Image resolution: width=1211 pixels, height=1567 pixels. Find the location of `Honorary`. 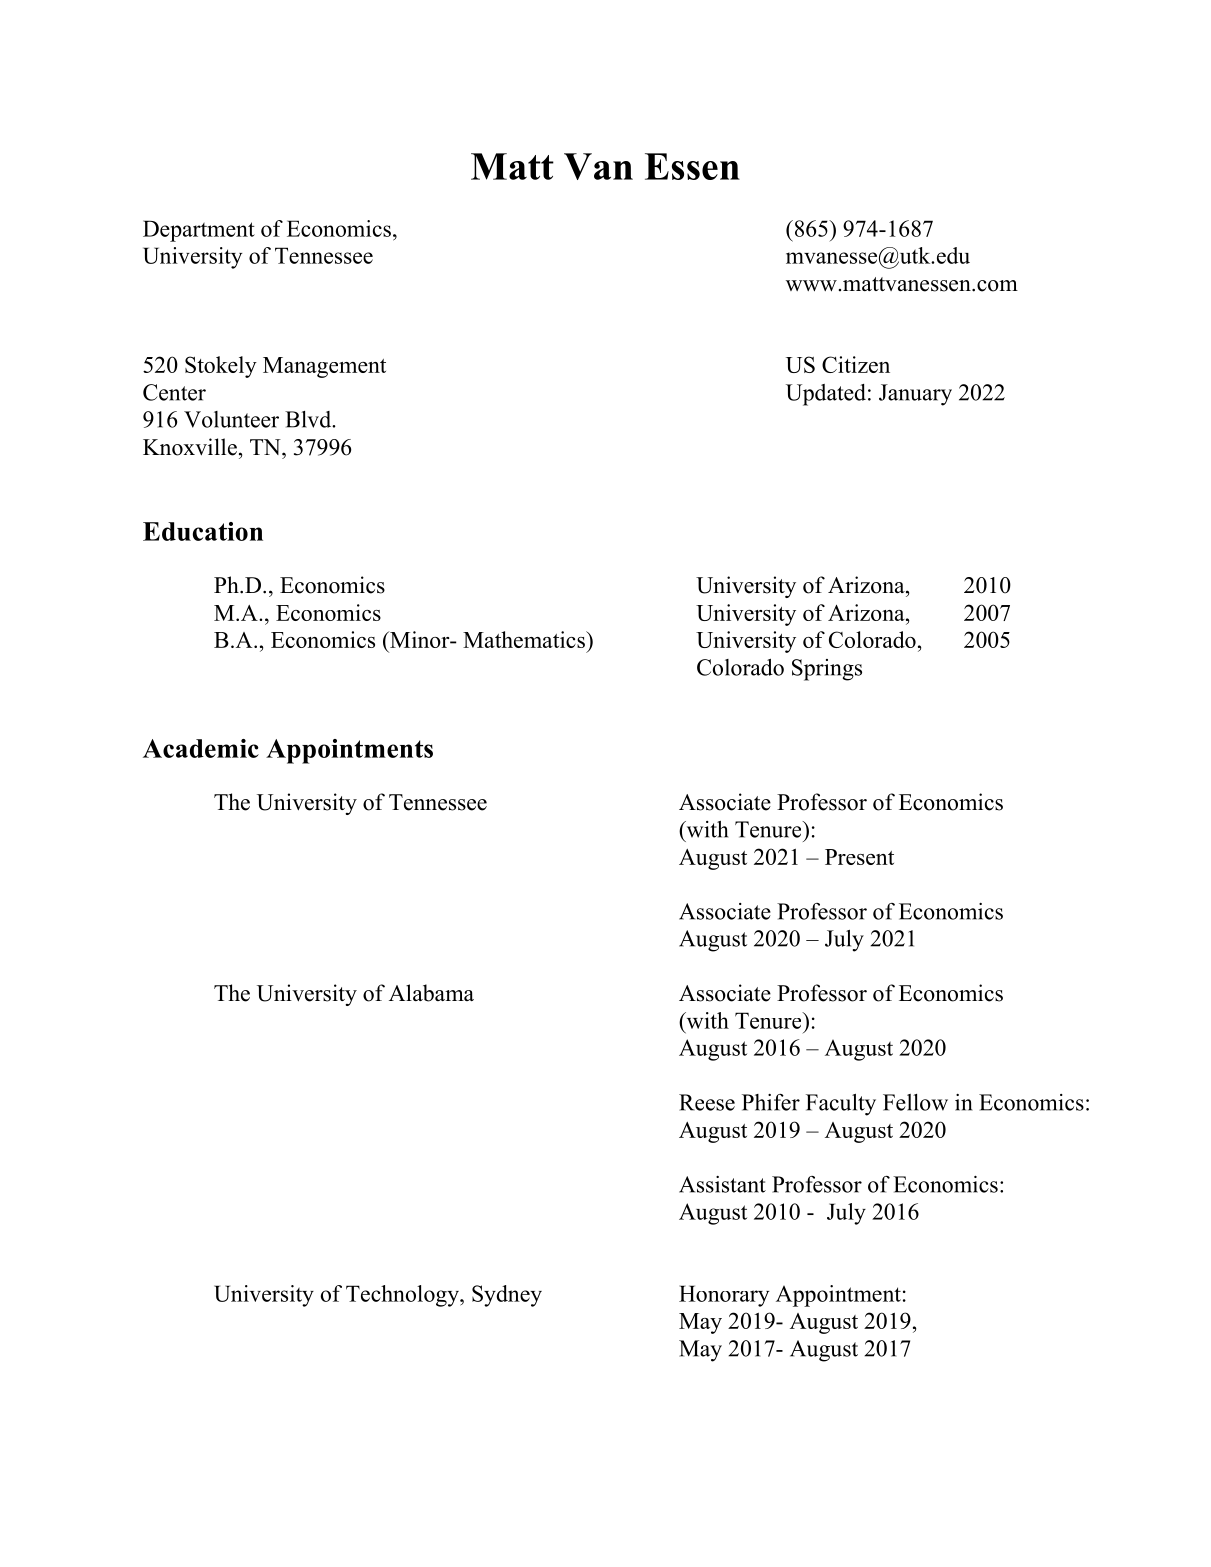

Honorary is located at coordinates (724, 1296).
